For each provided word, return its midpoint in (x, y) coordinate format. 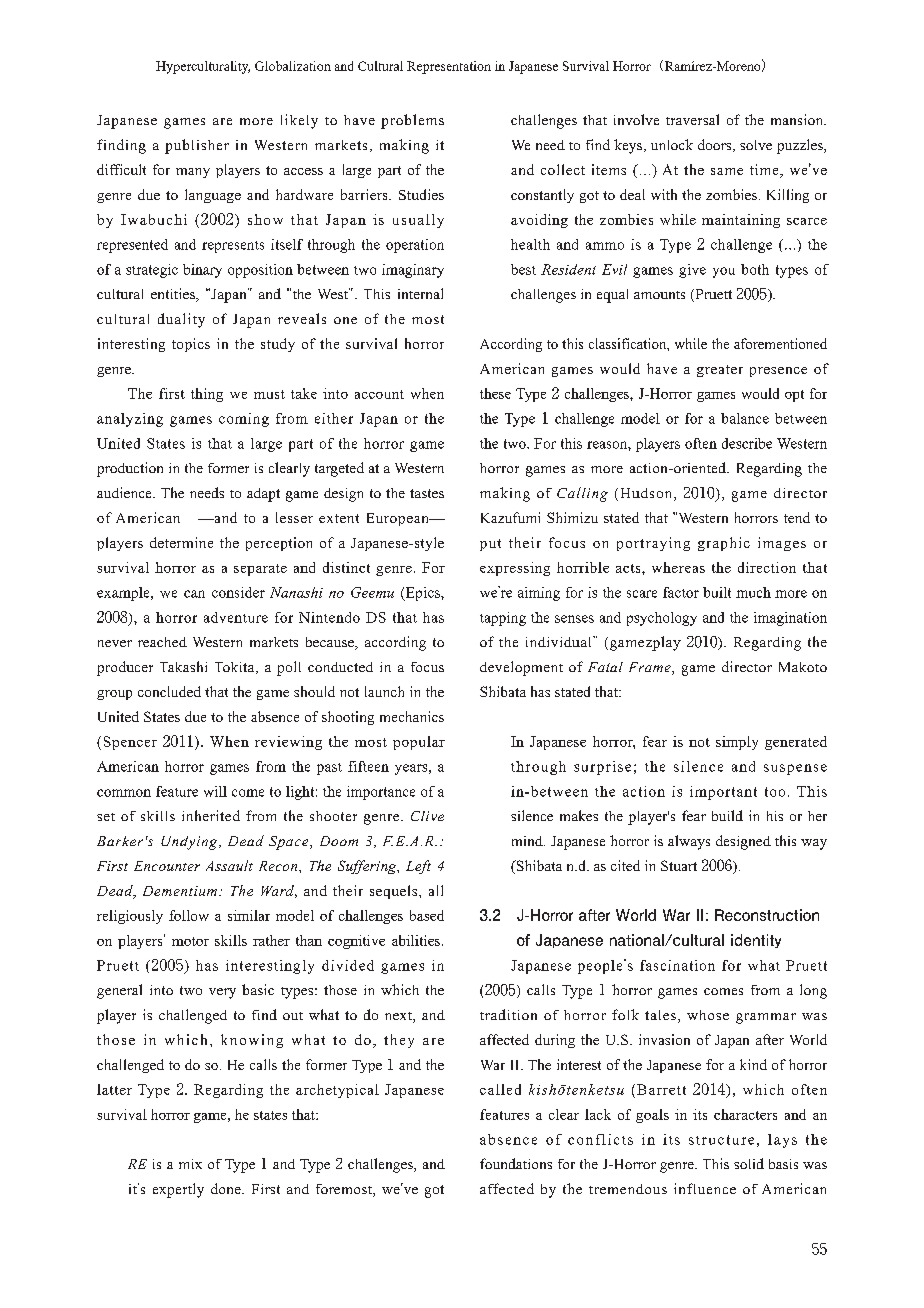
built (717, 592)
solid (749, 1163)
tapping (503, 619)
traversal (692, 119)
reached (162, 642)
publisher (197, 146)
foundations (516, 1163)
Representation (449, 67)
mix (190, 1164)
